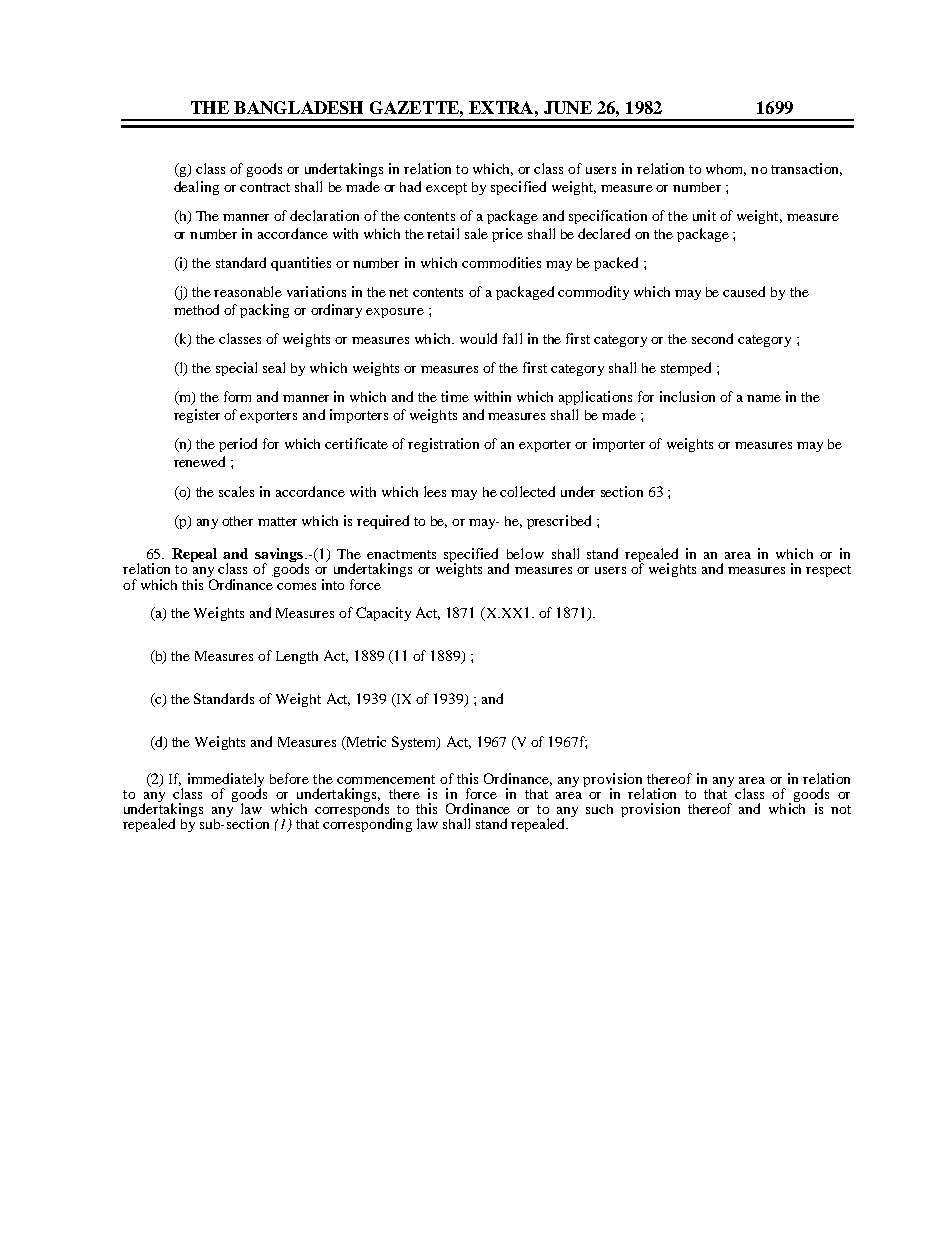 This page has width=952, height=1233. I want to click on fall, so click(512, 338).
